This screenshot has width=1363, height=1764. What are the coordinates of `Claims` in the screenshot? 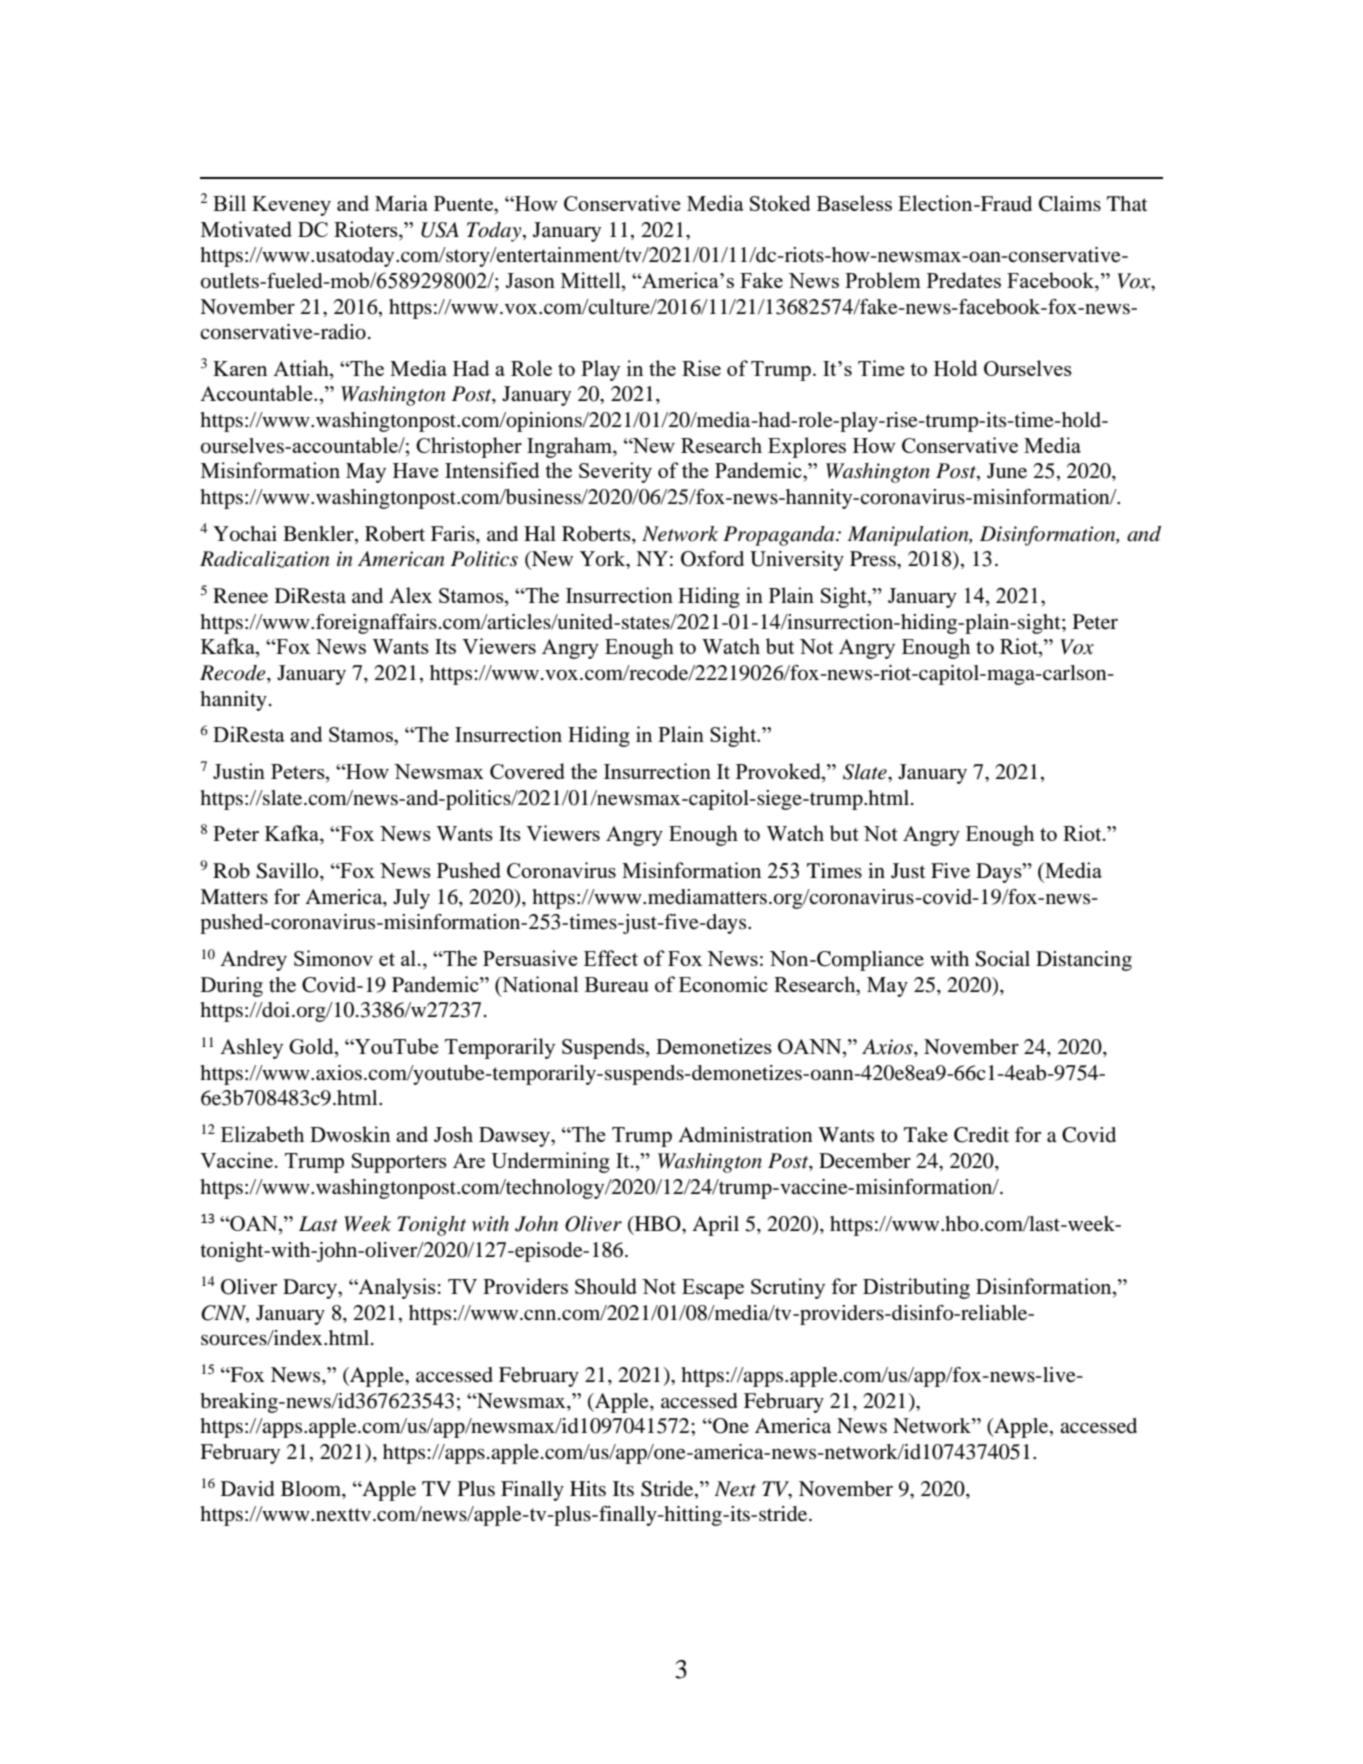 It's located at (1070, 204).
